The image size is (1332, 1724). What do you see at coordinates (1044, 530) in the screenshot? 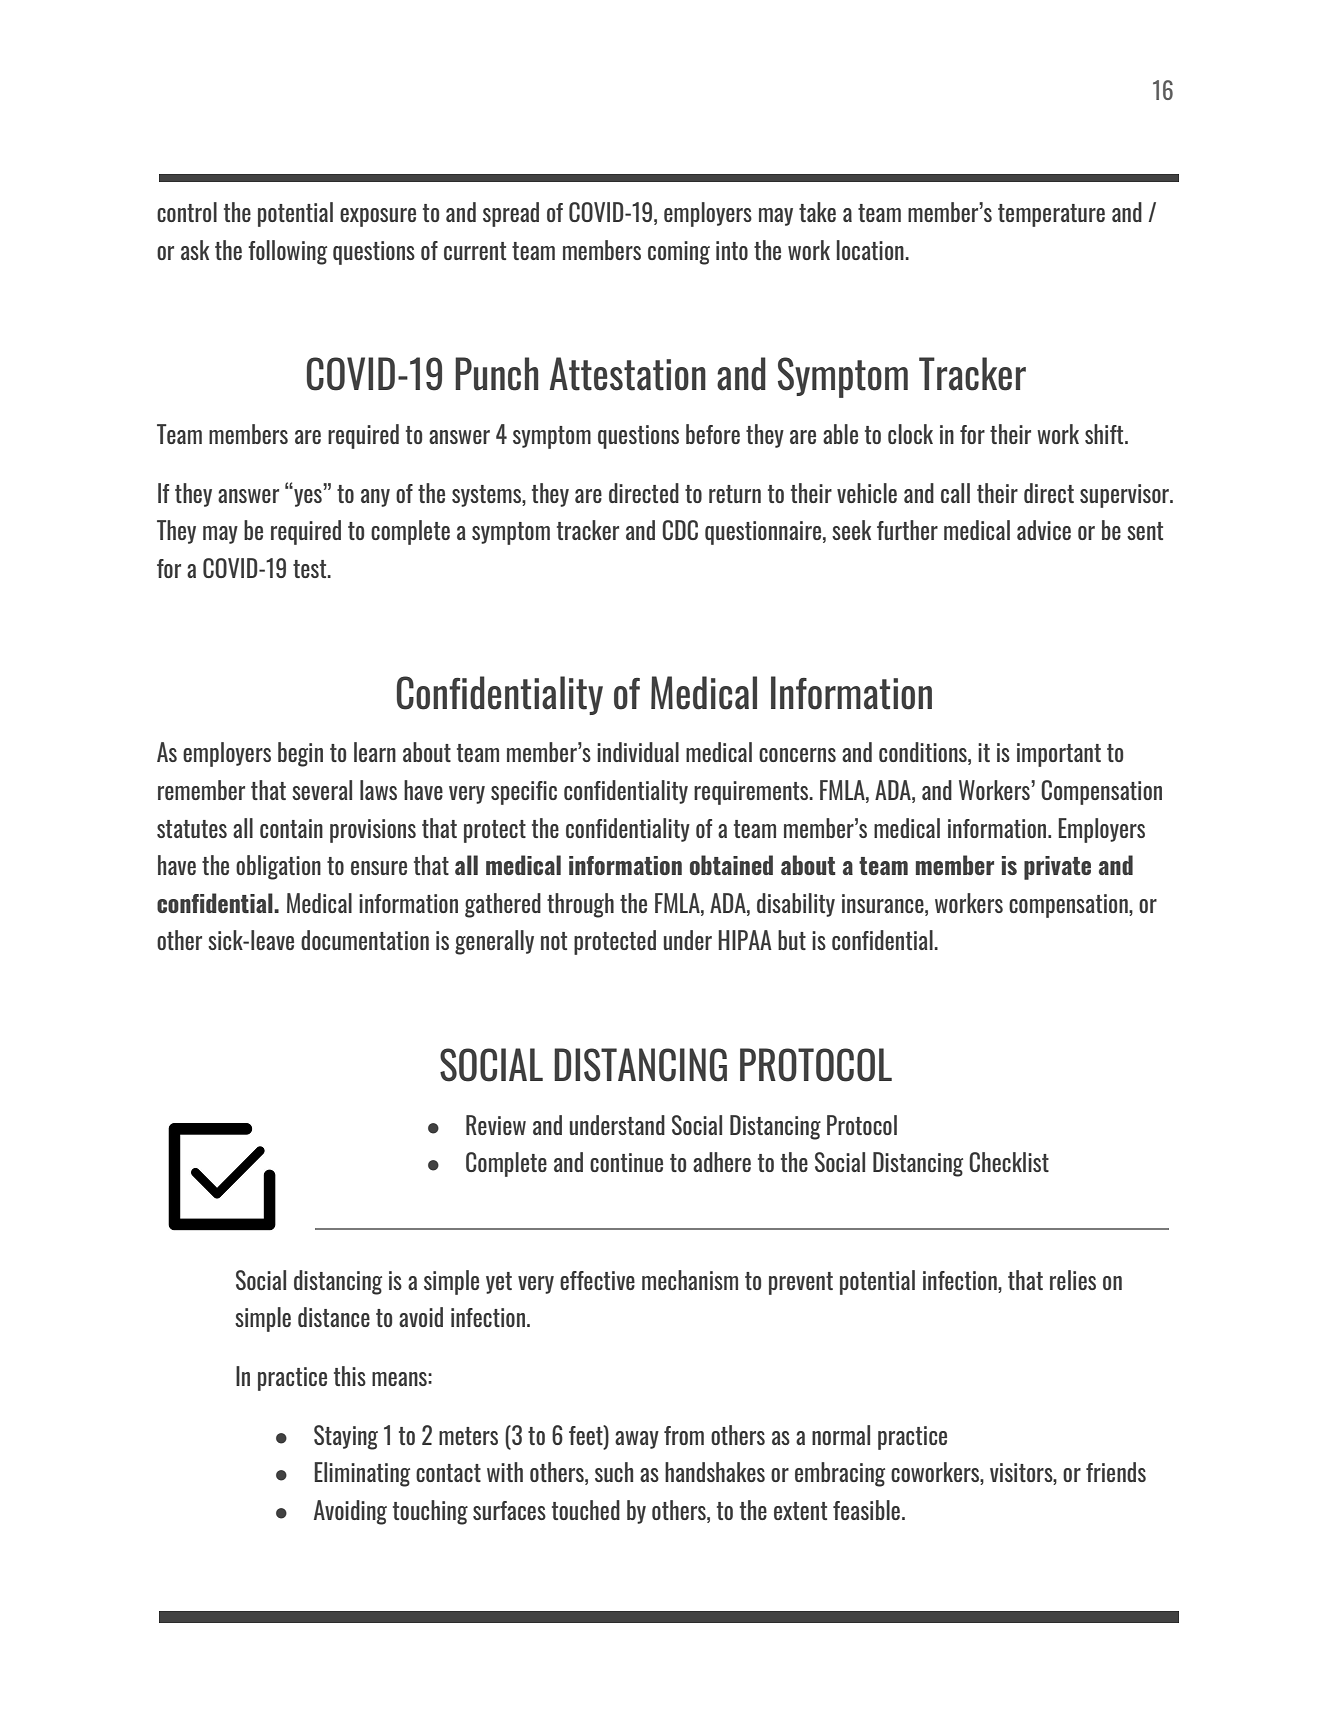
I see `advice` at bounding box center [1044, 530].
